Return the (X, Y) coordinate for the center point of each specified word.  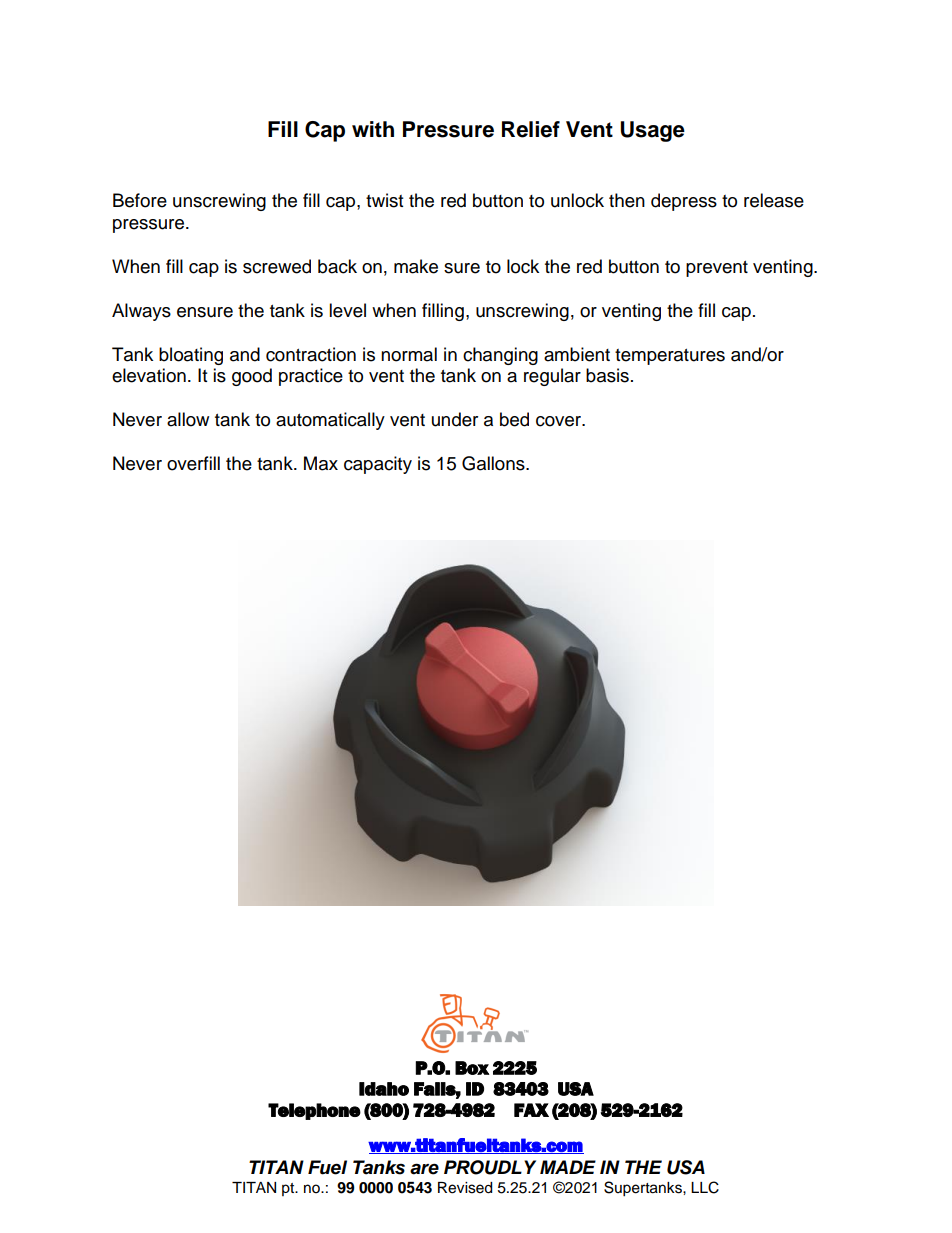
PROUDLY (490, 1167)
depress (684, 202)
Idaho (384, 1089)
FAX (531, 1110)
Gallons (494, 463)
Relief (531, 129)
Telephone (314, 1111)
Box (472, 1068)
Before (140, 200)
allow (188, 419)
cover (560, 421)
